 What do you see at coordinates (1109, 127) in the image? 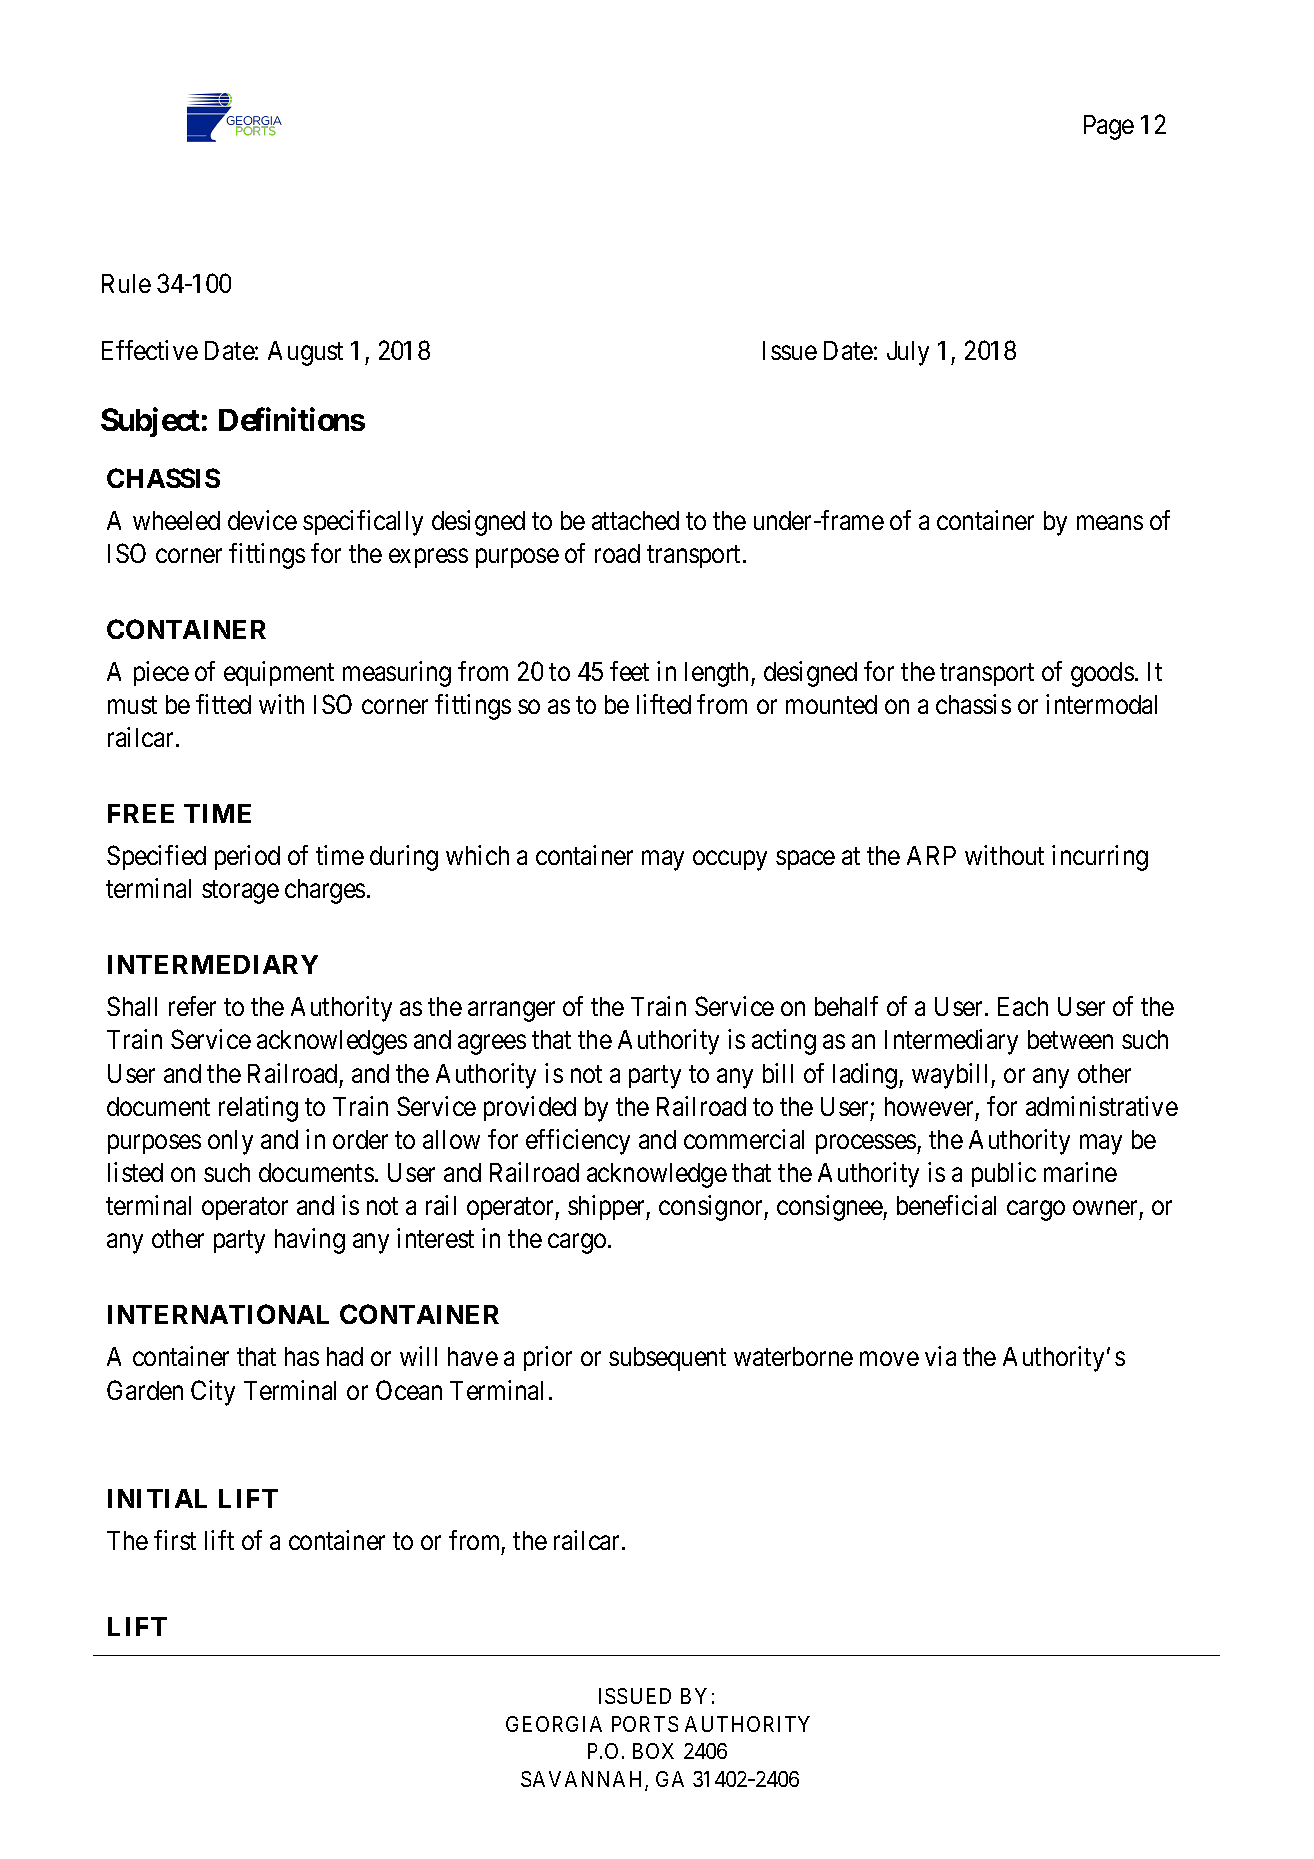
I see `Page` at bounding box center [1109, 127].
